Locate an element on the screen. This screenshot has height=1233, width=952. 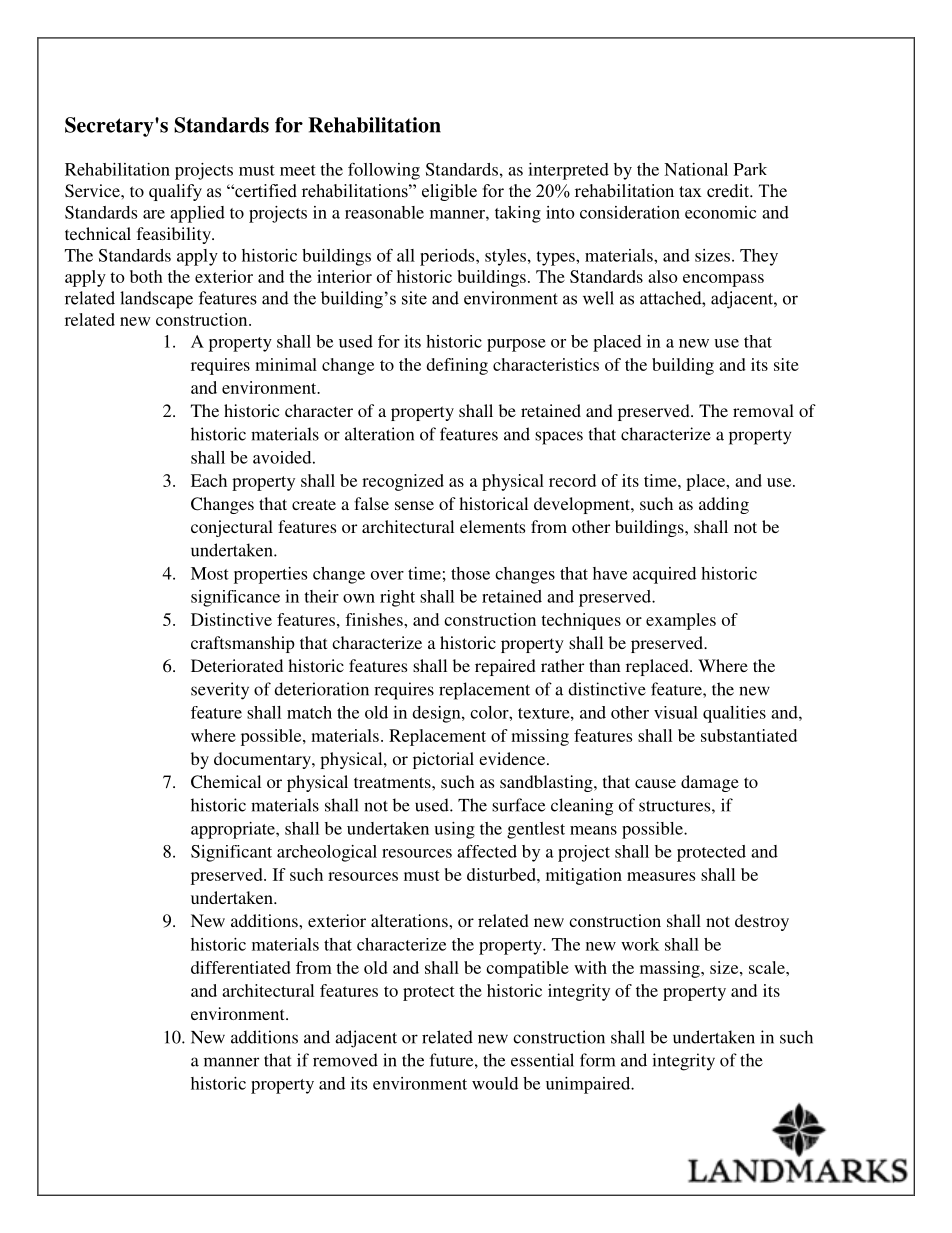
Chemical is located at coordinates (226, 782).
